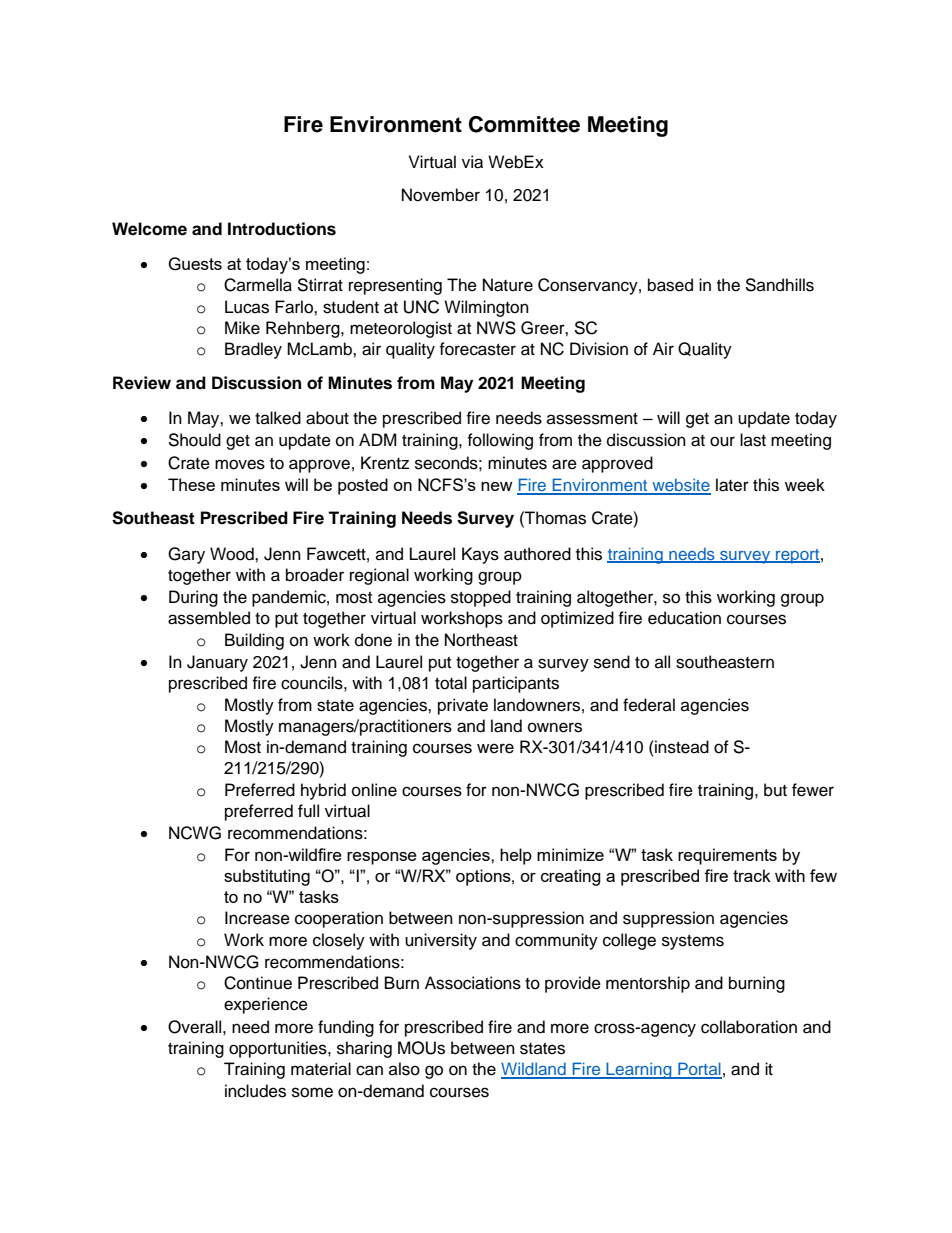 The width and height of the screenshot is (952, 1233). What do you see at coordinates (684, 618) in the screenshot?
I see `education` at bounding box center [684, 618].
